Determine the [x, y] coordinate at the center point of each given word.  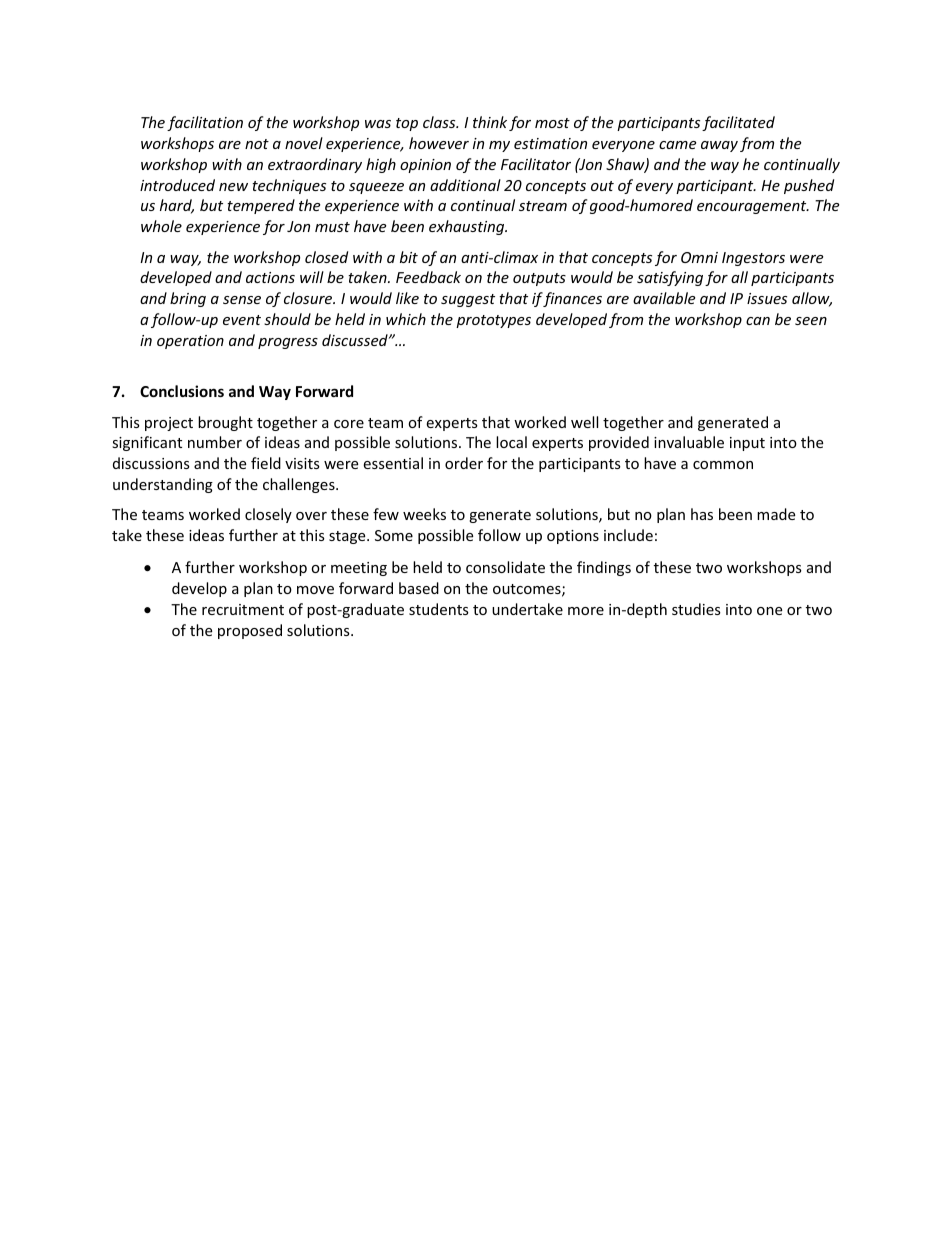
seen [811, 321]
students [439, 609]
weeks [424, 514]
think [490, 122]
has [702, 514]
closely [268, 515]
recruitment [243, 609]
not [257, 144]
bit [409, 257]
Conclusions [182, 391]
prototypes [493, 321]
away [719, 146]
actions [270, 277]
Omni [699, 257]
